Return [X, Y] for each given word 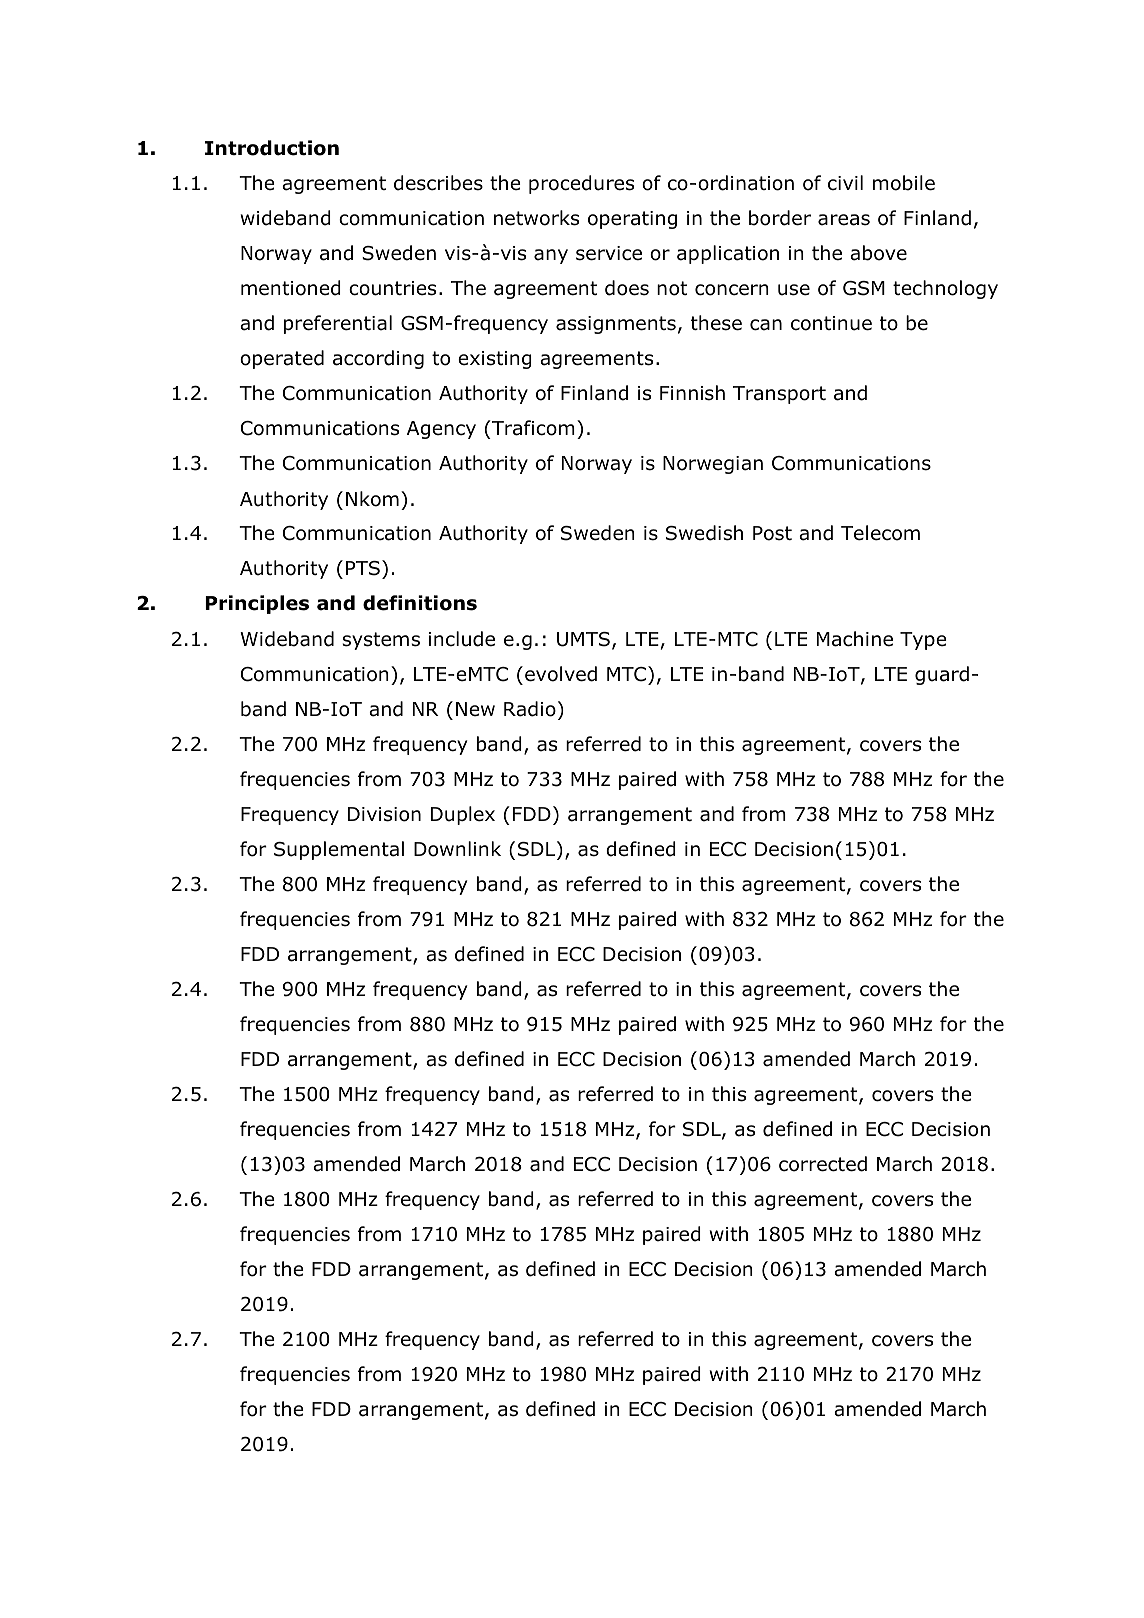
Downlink [457, 849]
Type [923, 641]
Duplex [463, 815]
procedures [581, 184]
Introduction [272, 148]
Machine [855, 639]
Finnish [692, 393]
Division [384, 814]
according [378, 359]
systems [381, 641]
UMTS [583, 639]
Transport [779, 395]
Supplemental [339, 850]
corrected [823, 1164]
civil [845, 182]
